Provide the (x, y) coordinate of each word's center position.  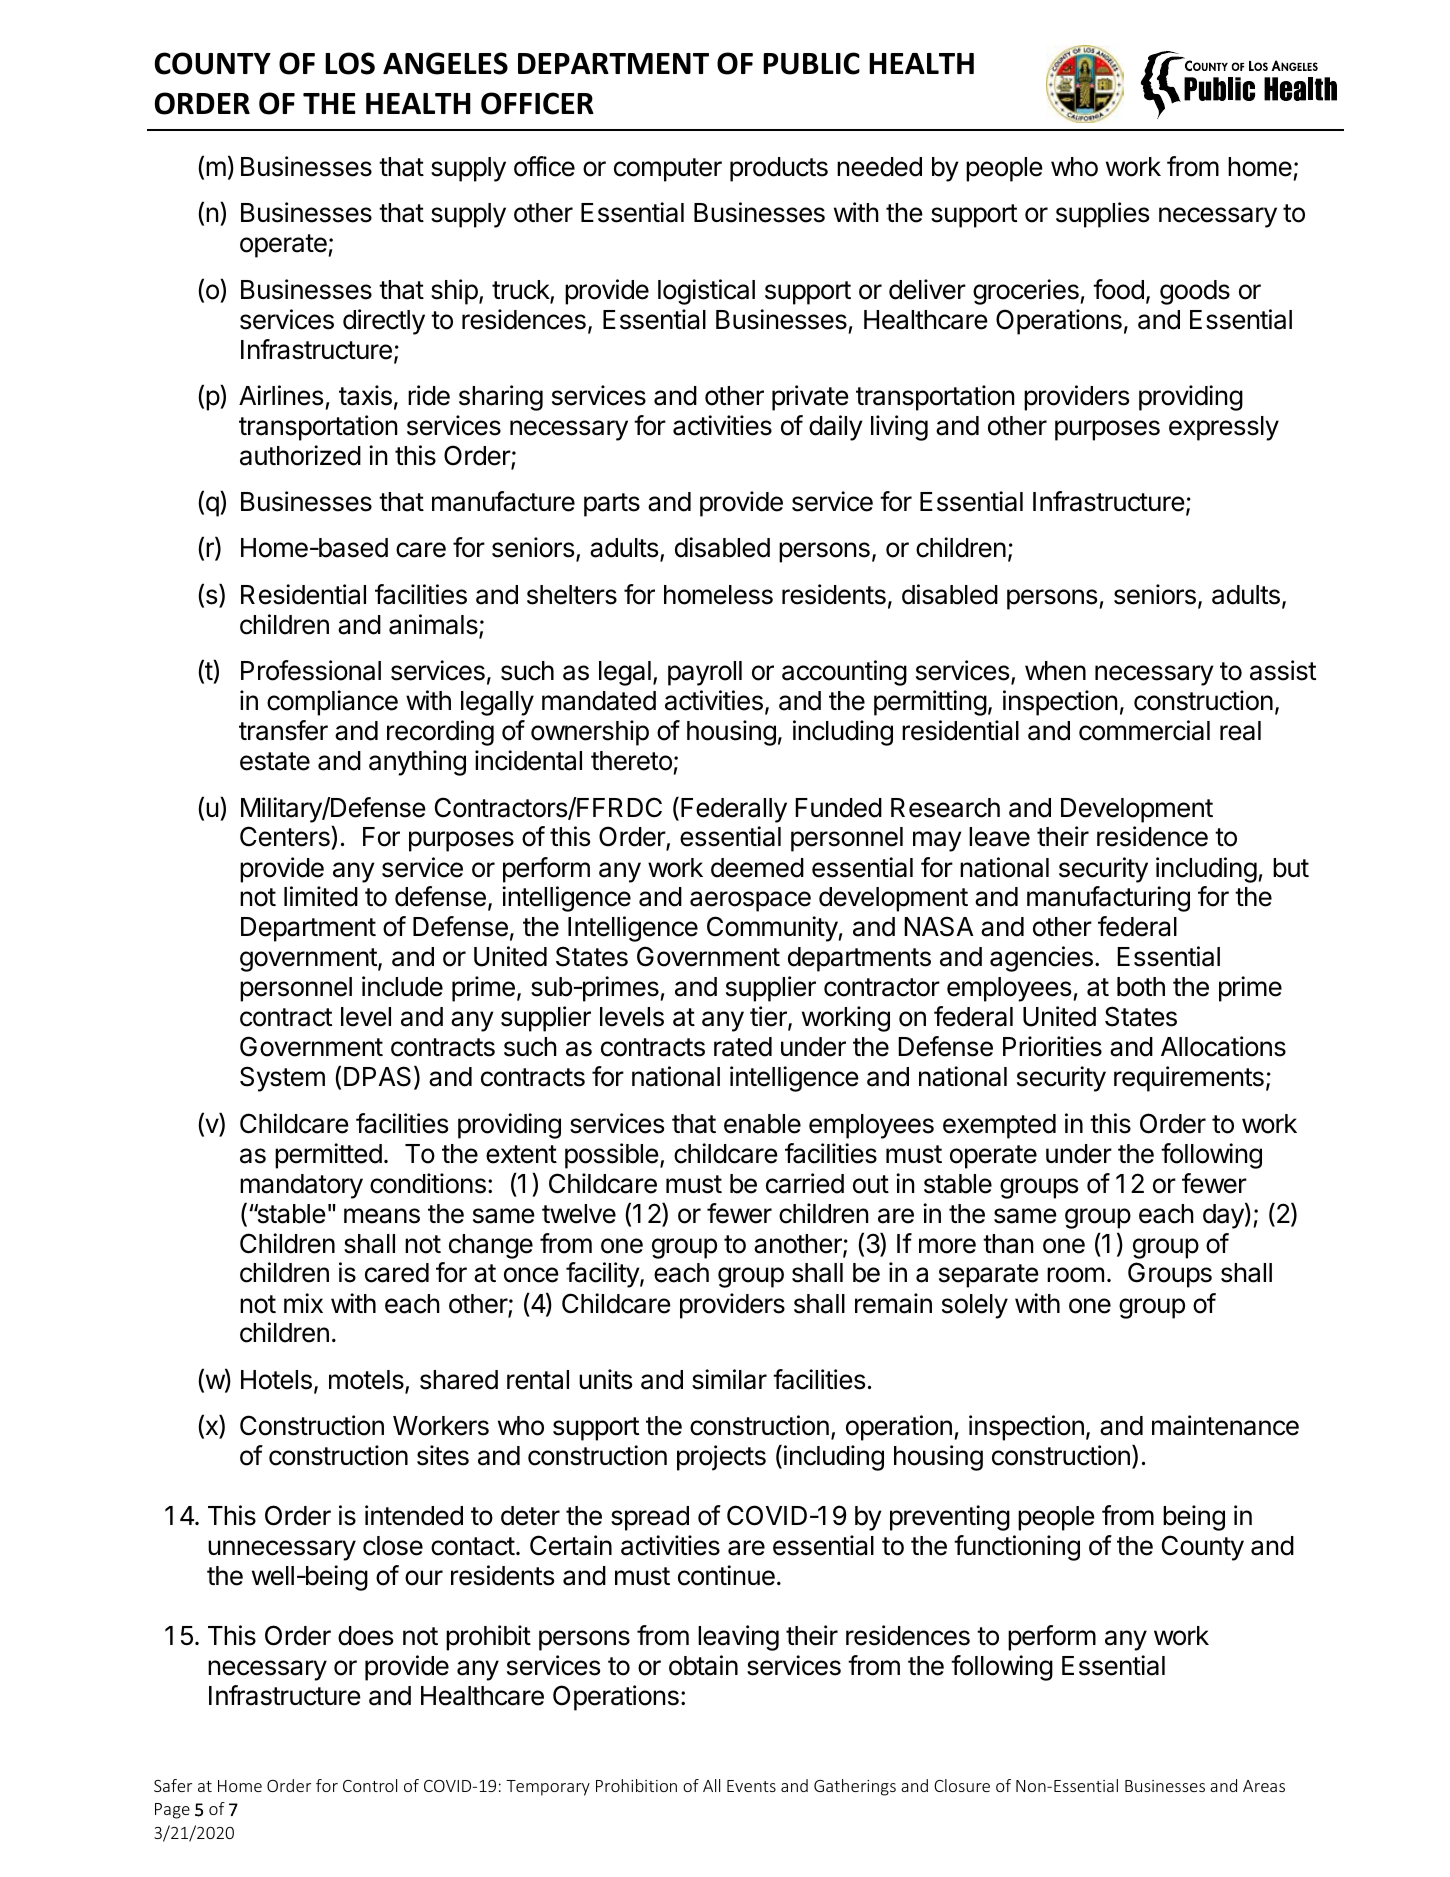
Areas (1264, 1786)
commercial (1144, 730)
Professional (311, 670)
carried (805, 1183)
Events (751, 1786)
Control (370, 1785)
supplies (1102, 215)
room (1075, 1275)
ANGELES (445, 63)
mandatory (301, 1186)
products (779, 169)
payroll (705, 673)
